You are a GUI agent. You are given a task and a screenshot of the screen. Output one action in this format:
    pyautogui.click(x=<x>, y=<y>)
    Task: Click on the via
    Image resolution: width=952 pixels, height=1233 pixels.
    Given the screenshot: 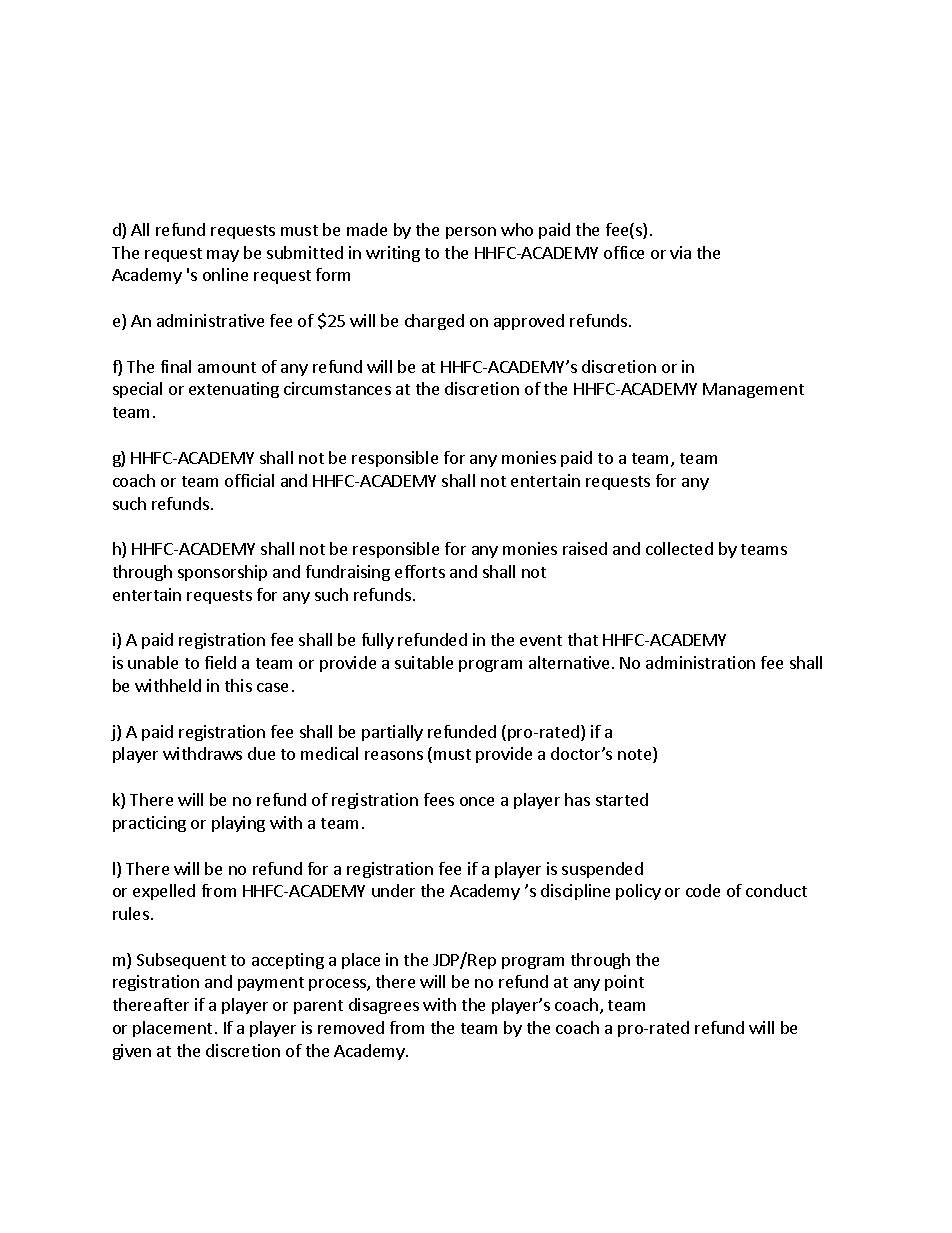 What is the action you would take?
    pyautogui.click(x=680, y=252)
